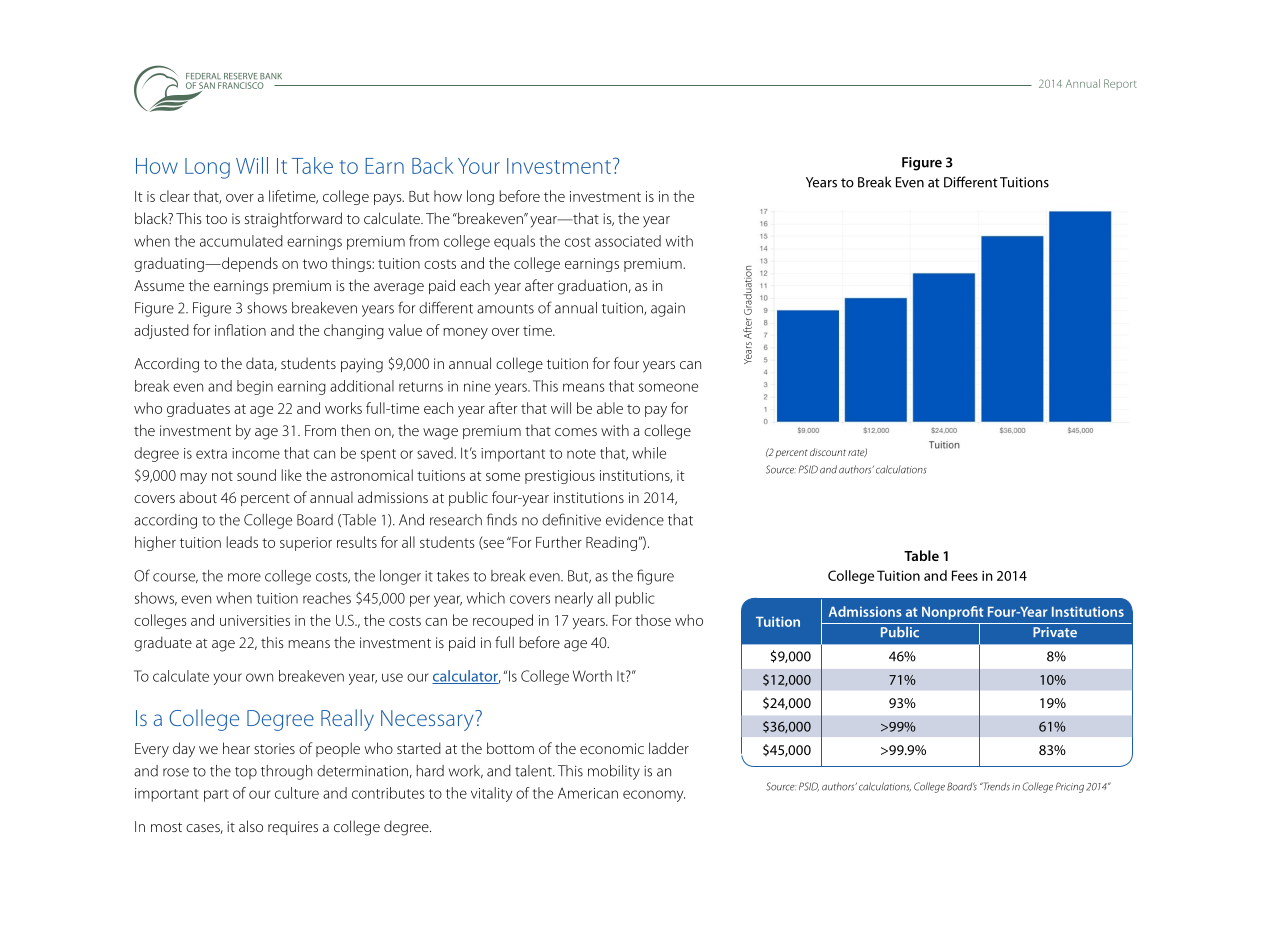 The height and width of the screenshot is (952, 1270). I want to click on those, so click(653, 620).
